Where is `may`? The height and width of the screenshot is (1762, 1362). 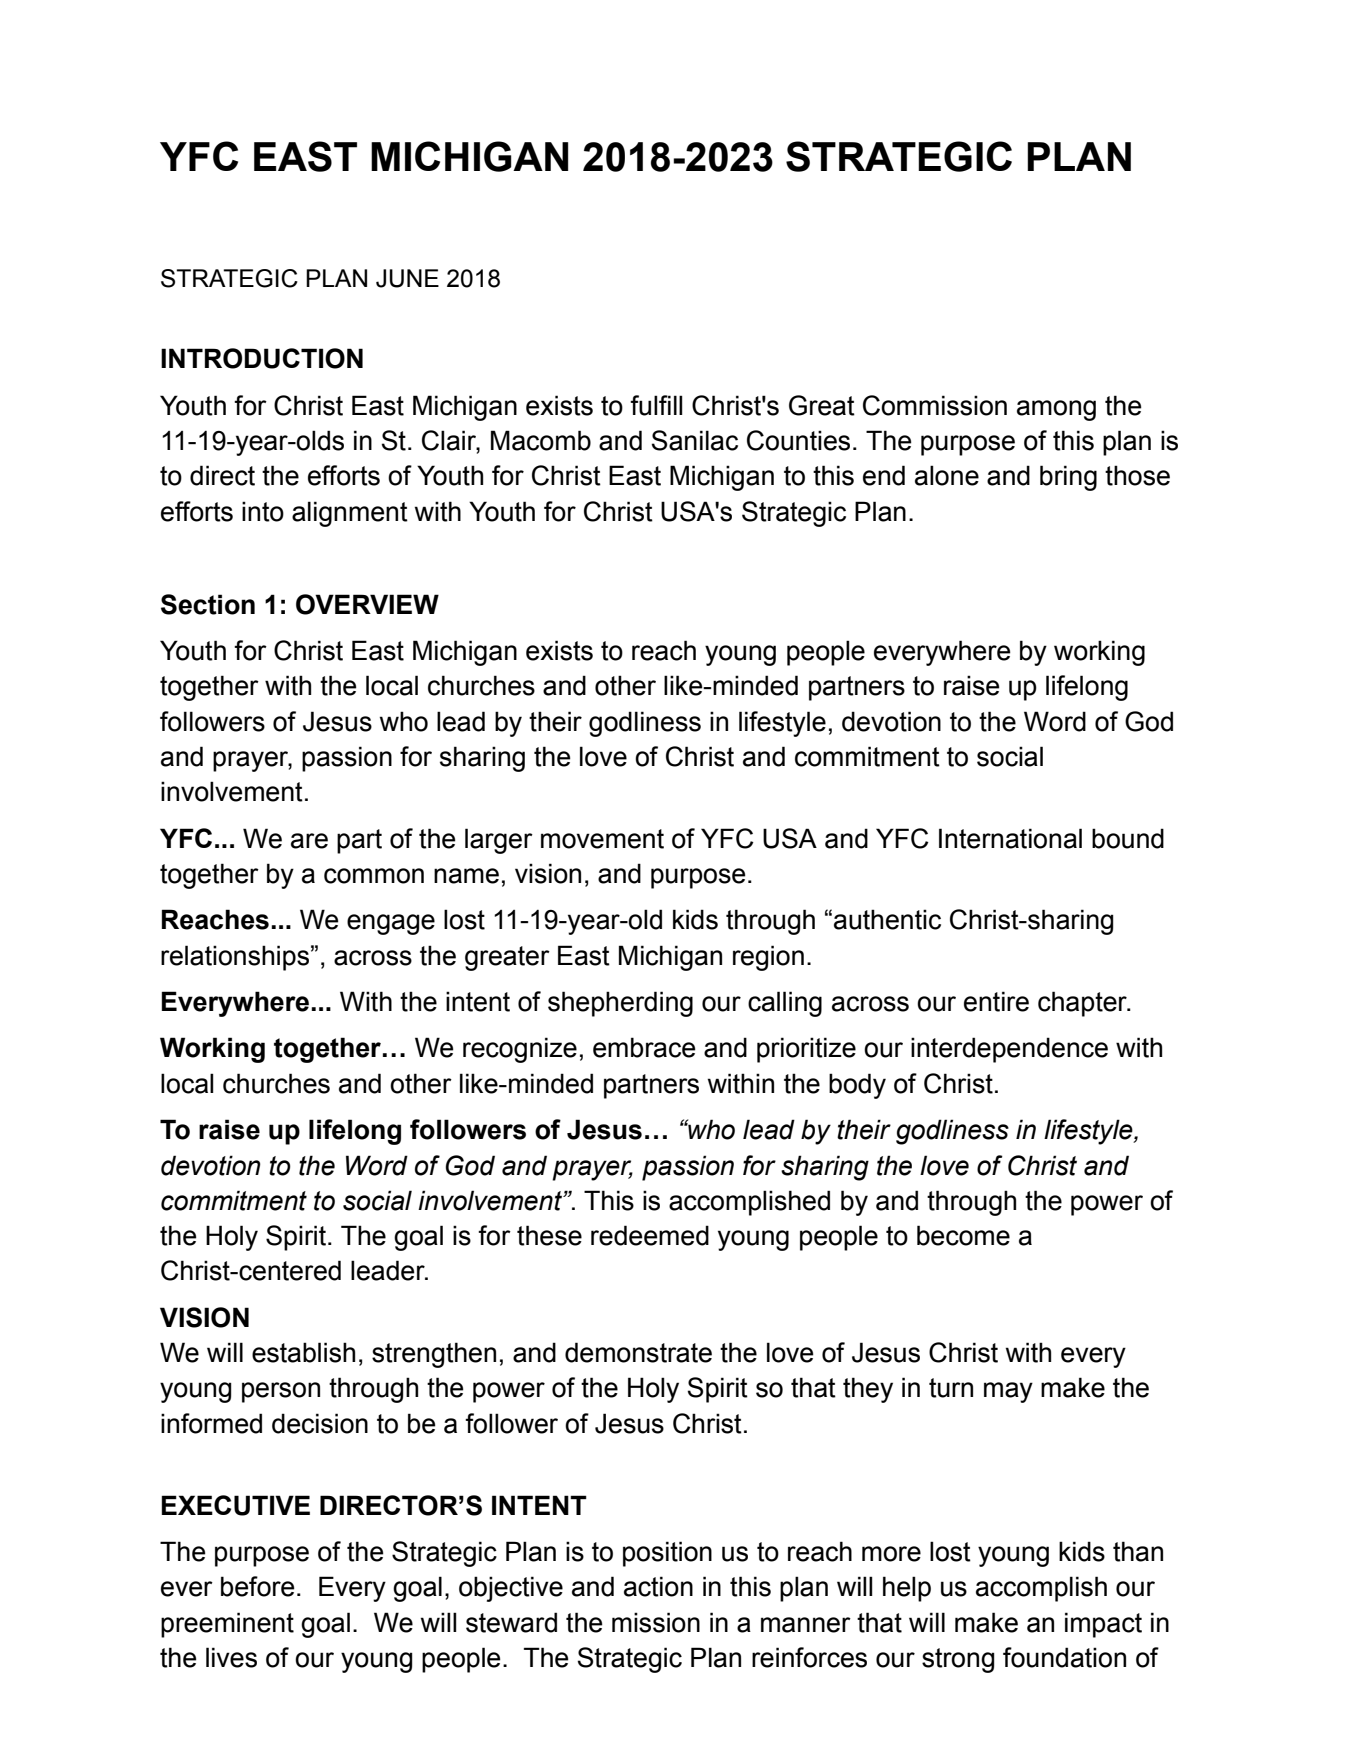 may is located at coordinates (1008, 1392).
